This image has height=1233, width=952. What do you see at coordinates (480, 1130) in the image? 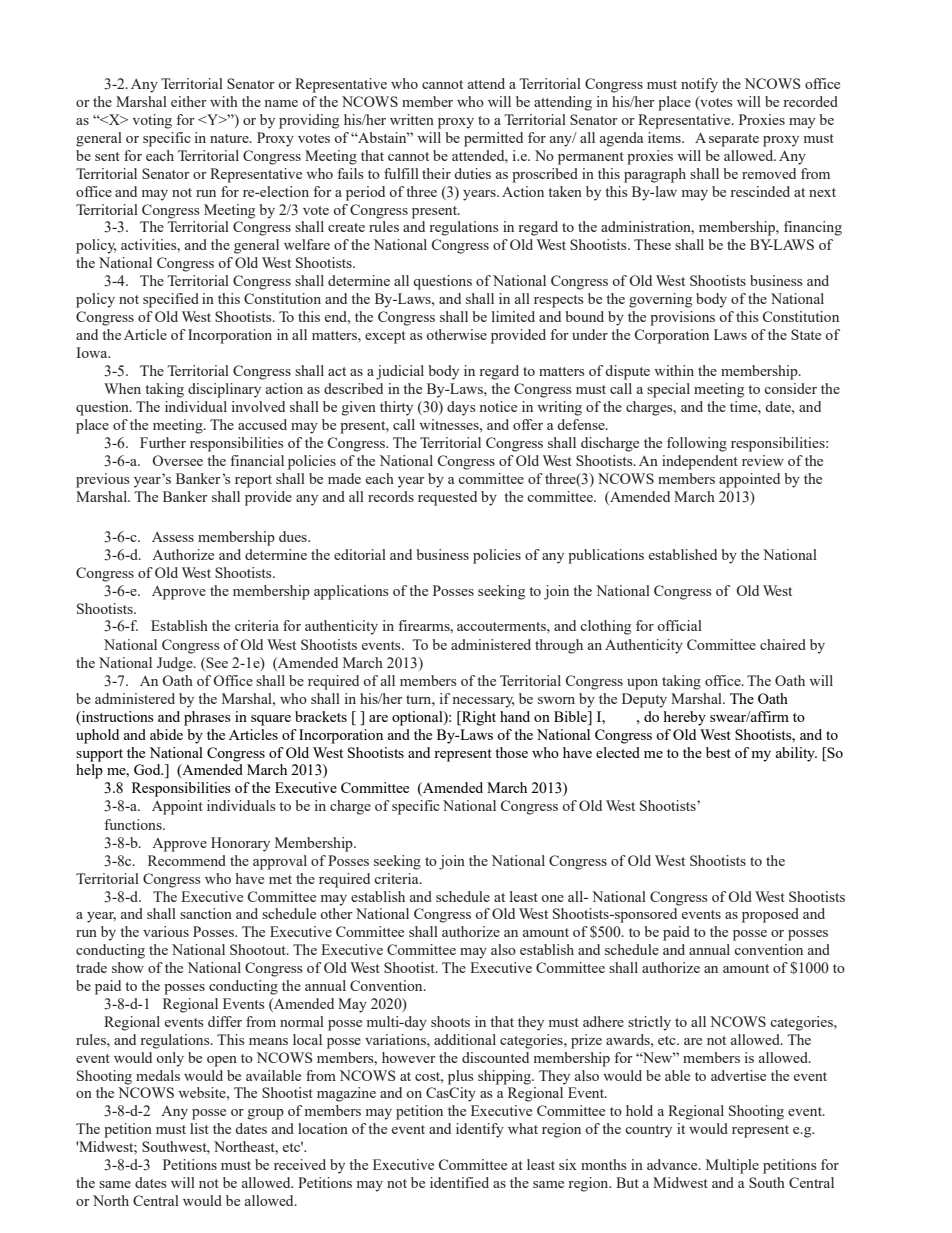
I see `identify` at bounding box center [480, 1130].
